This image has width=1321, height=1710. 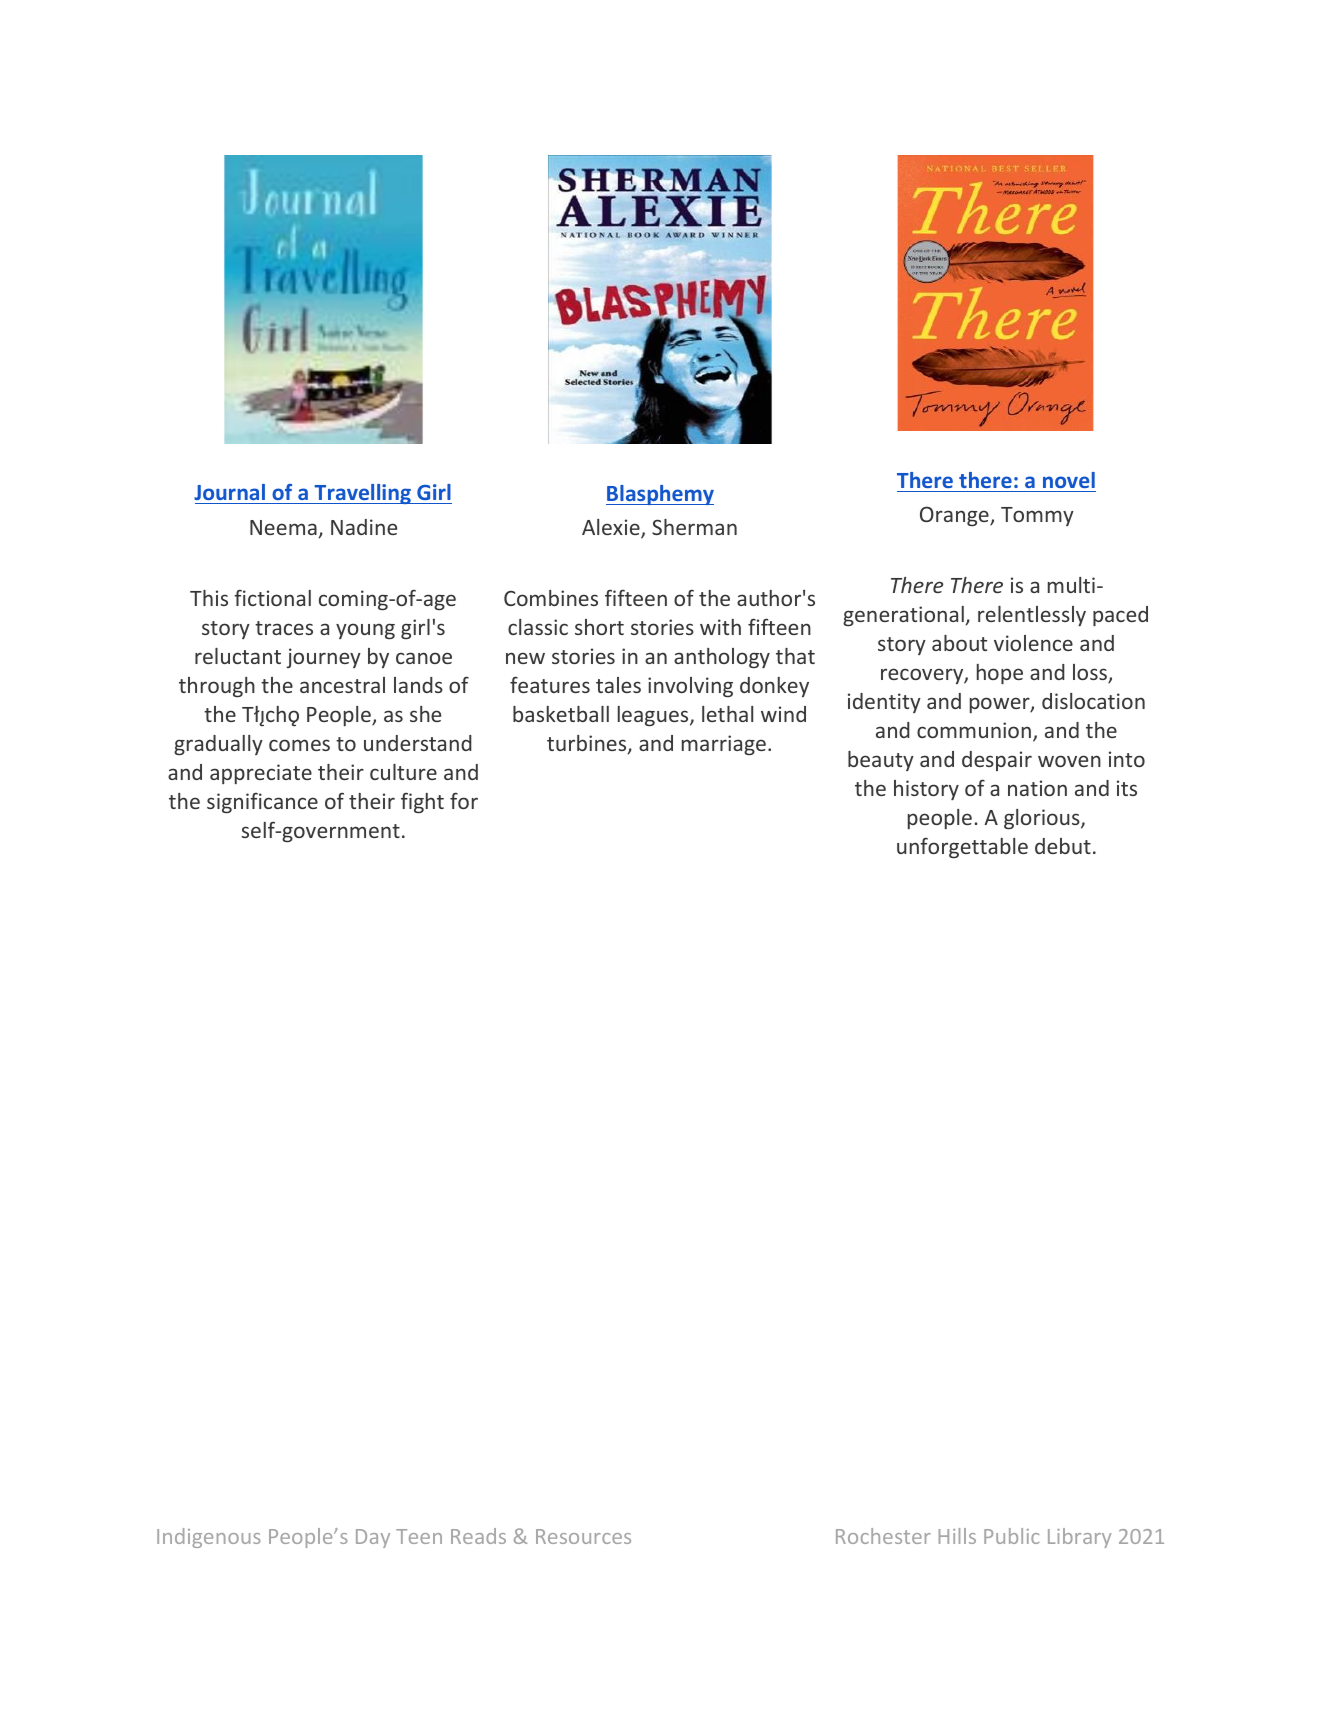 I want to click on Blasphemy, so click(x=660, y=495).
